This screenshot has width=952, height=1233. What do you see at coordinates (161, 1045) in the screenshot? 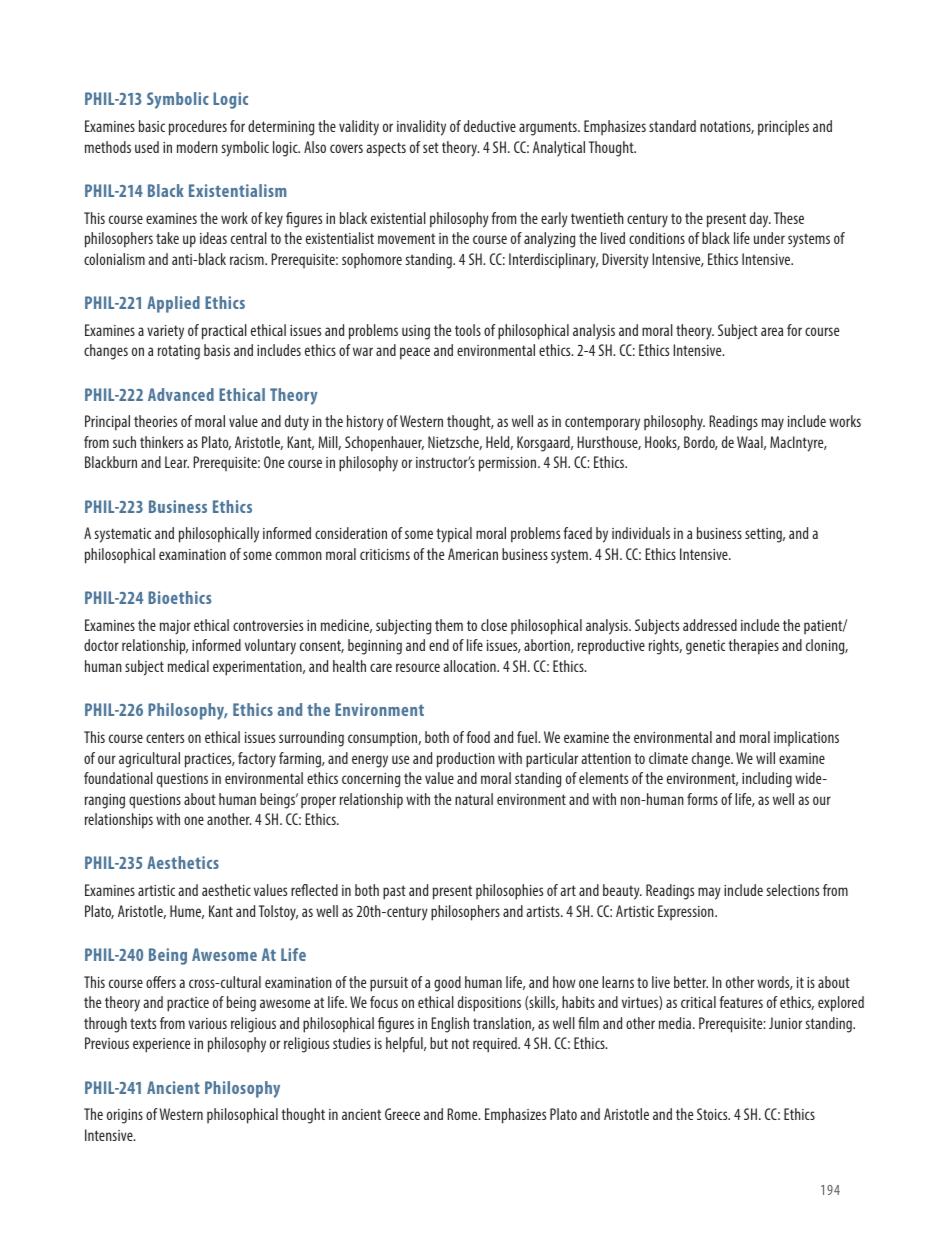
I see `experience` at bounding box center [161, 1045].
